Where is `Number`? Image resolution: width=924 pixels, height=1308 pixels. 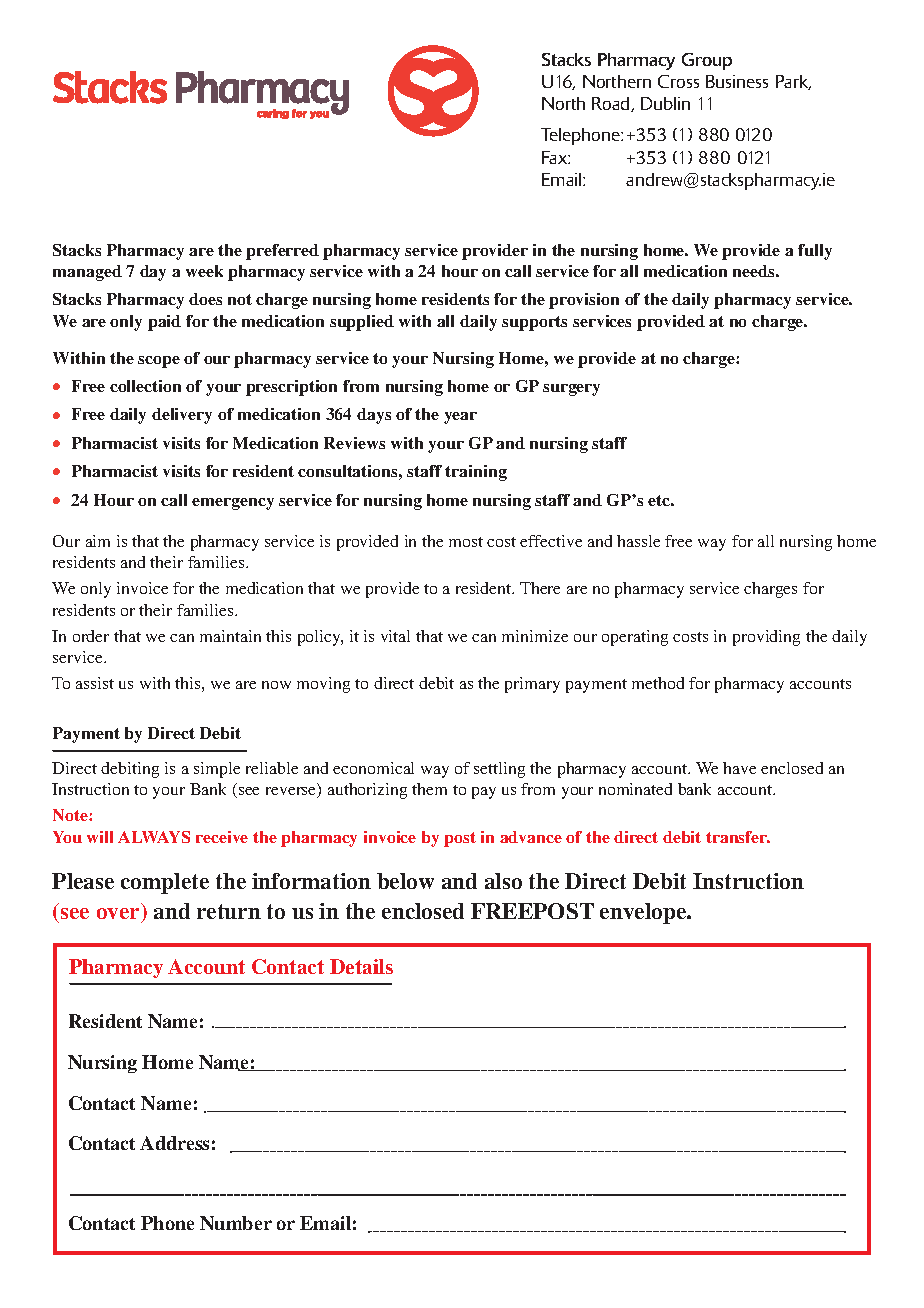
Number is located at coordinates (236, 1223).
